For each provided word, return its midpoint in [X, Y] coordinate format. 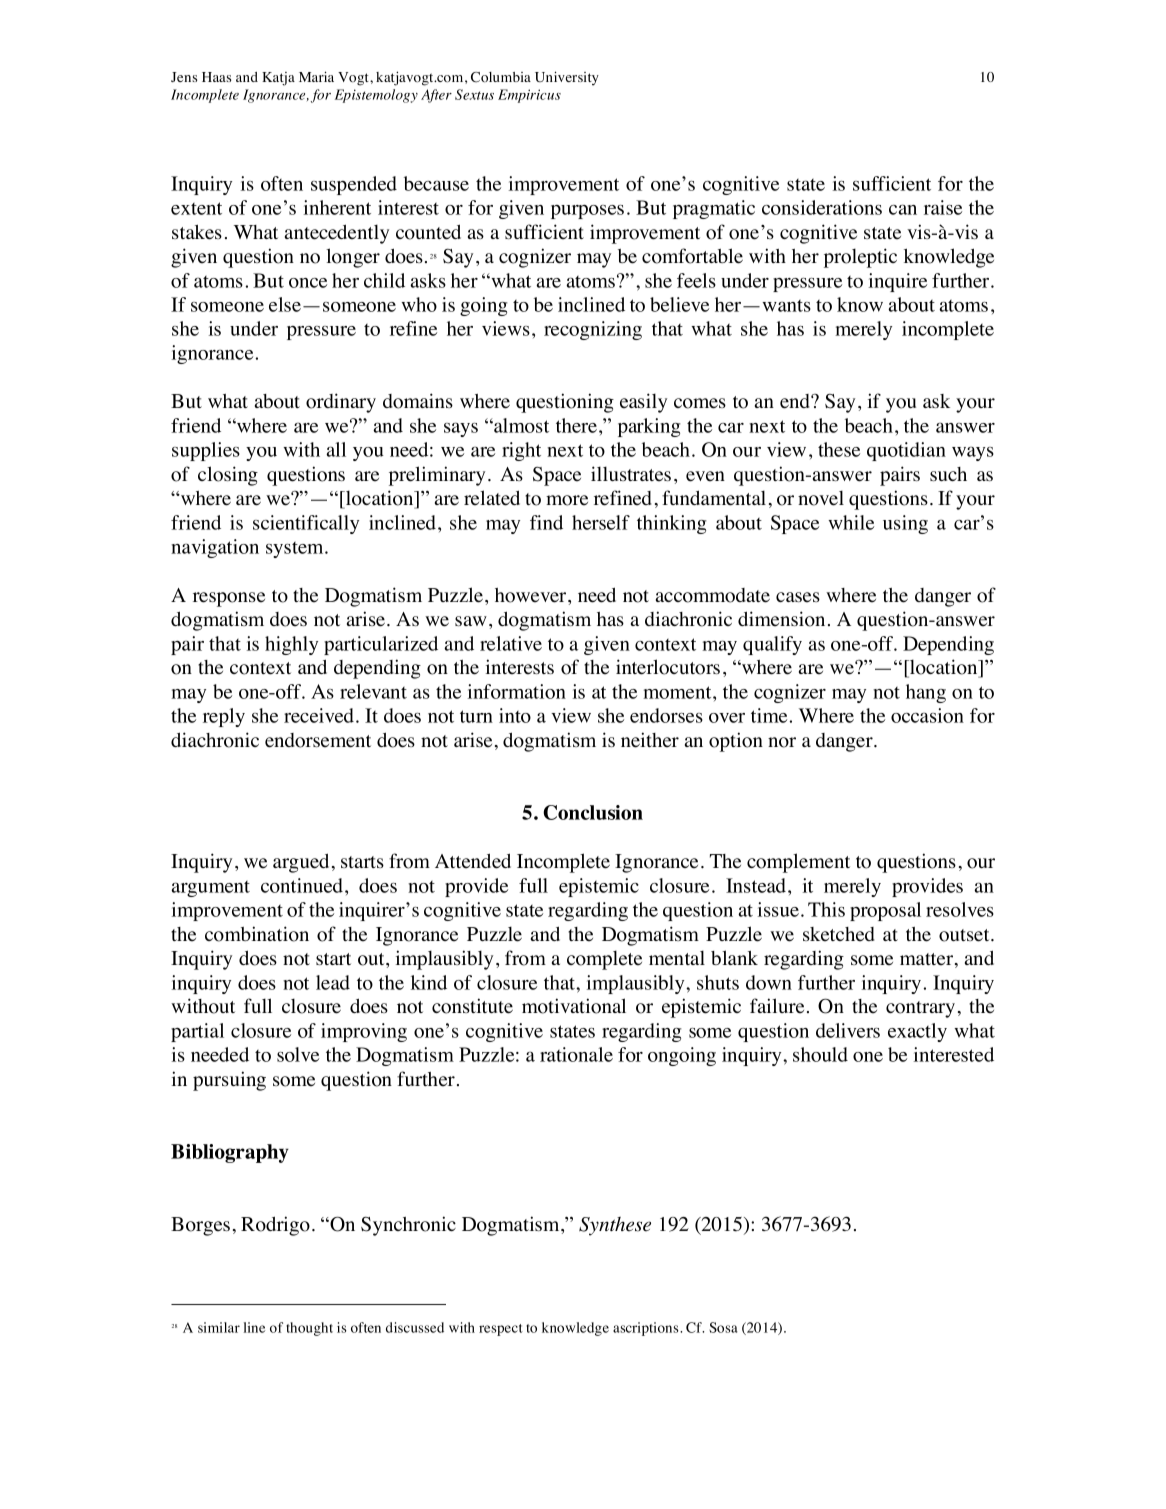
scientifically [306, 524]
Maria [316, 76]
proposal [885, 911]
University [567, 78]
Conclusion [593, 812]
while [851, 522]
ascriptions [647, 1329]
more [567, 500]
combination [257, 934]
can [903, 209]
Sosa [723, 1327]
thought [309, 1329]
